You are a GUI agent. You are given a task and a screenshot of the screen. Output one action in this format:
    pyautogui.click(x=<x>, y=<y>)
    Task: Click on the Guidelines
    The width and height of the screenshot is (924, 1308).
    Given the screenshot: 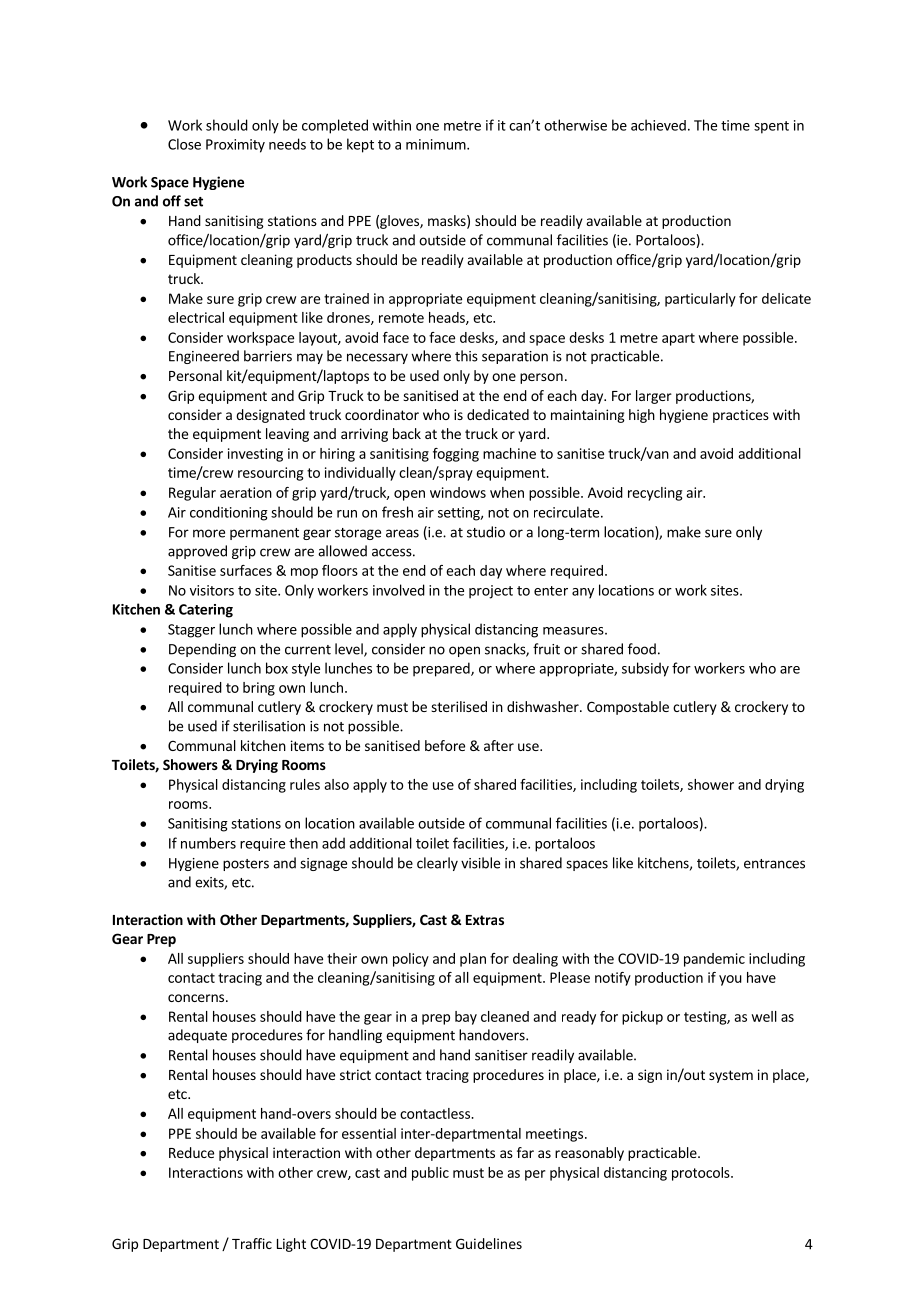 What is the action you would take?
    pyautogui.click(x=489, y=1243)
